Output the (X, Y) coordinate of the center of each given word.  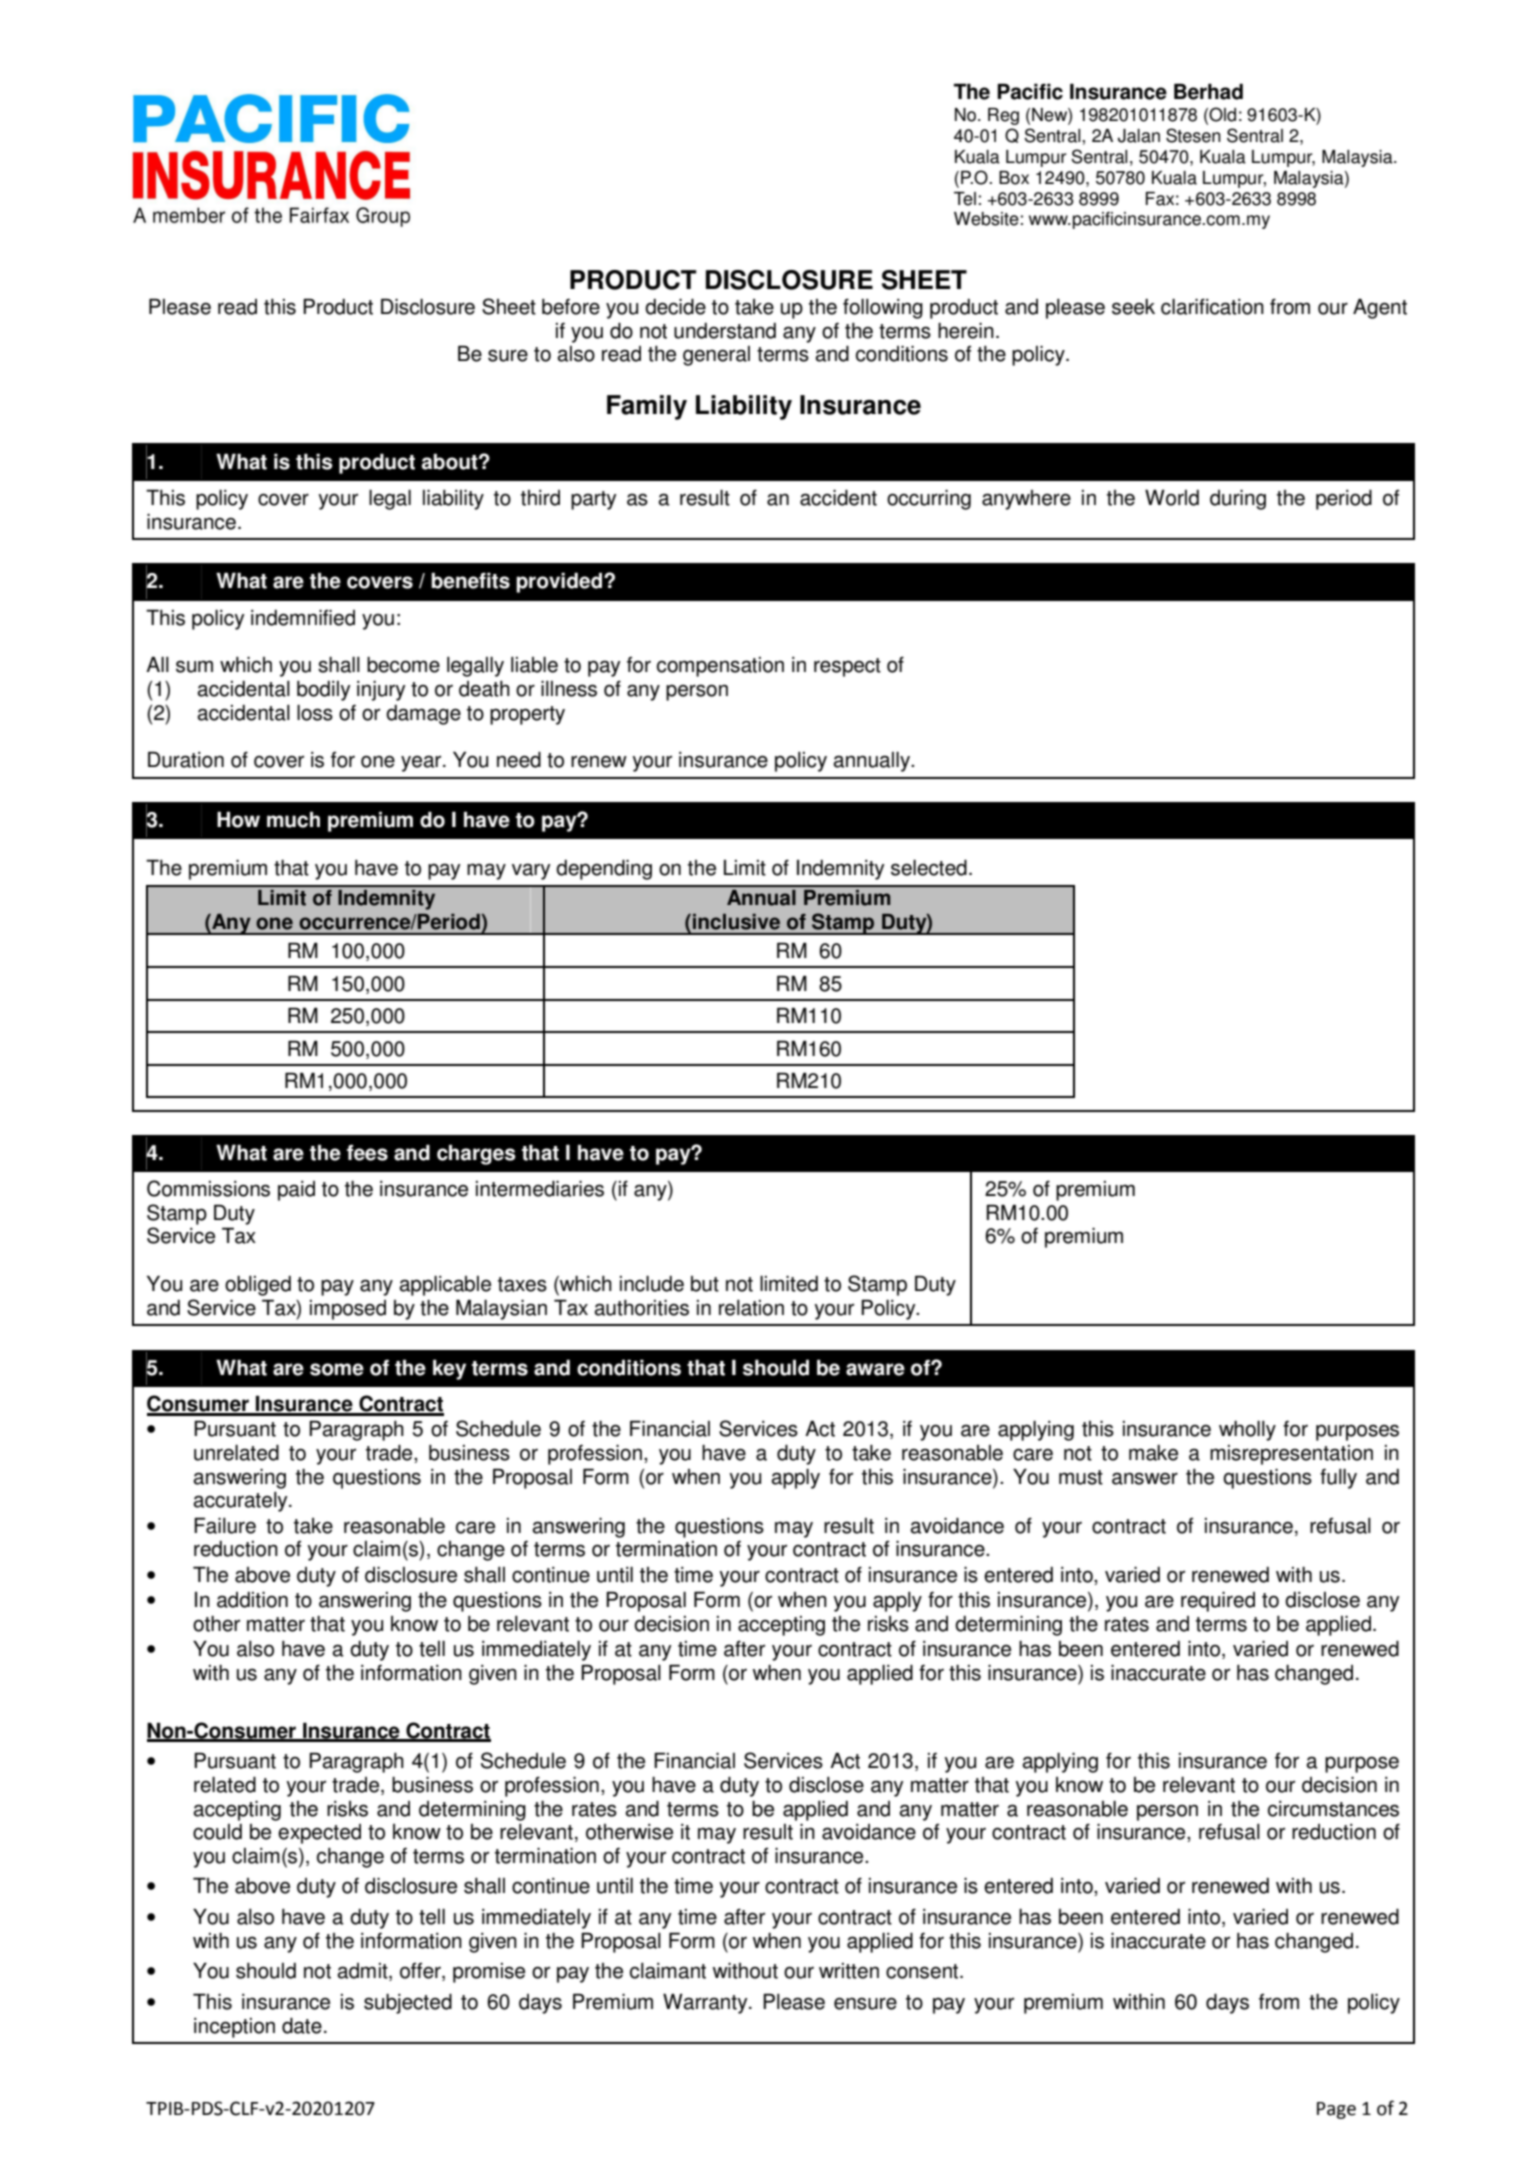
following (883, 308)
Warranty (706, 2003)
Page (1336, 2110)
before (571, 306)
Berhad (1208, 91)
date (302, 2026)
